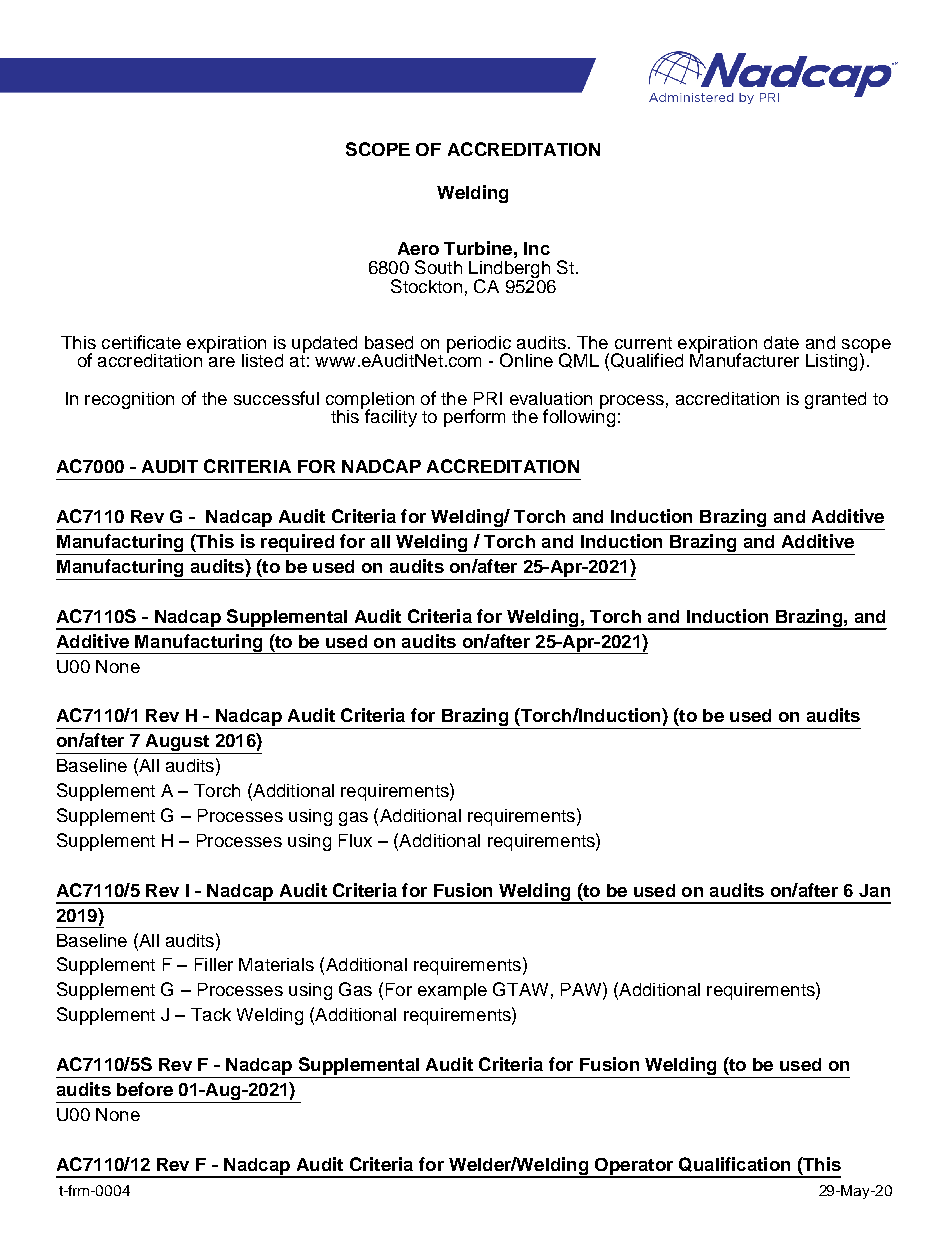 This screenshot has width=952, height=1233. What do you see at coordinates (835, 400) in the screenshot?
I see `granted` at bounding box center [835, 400].
